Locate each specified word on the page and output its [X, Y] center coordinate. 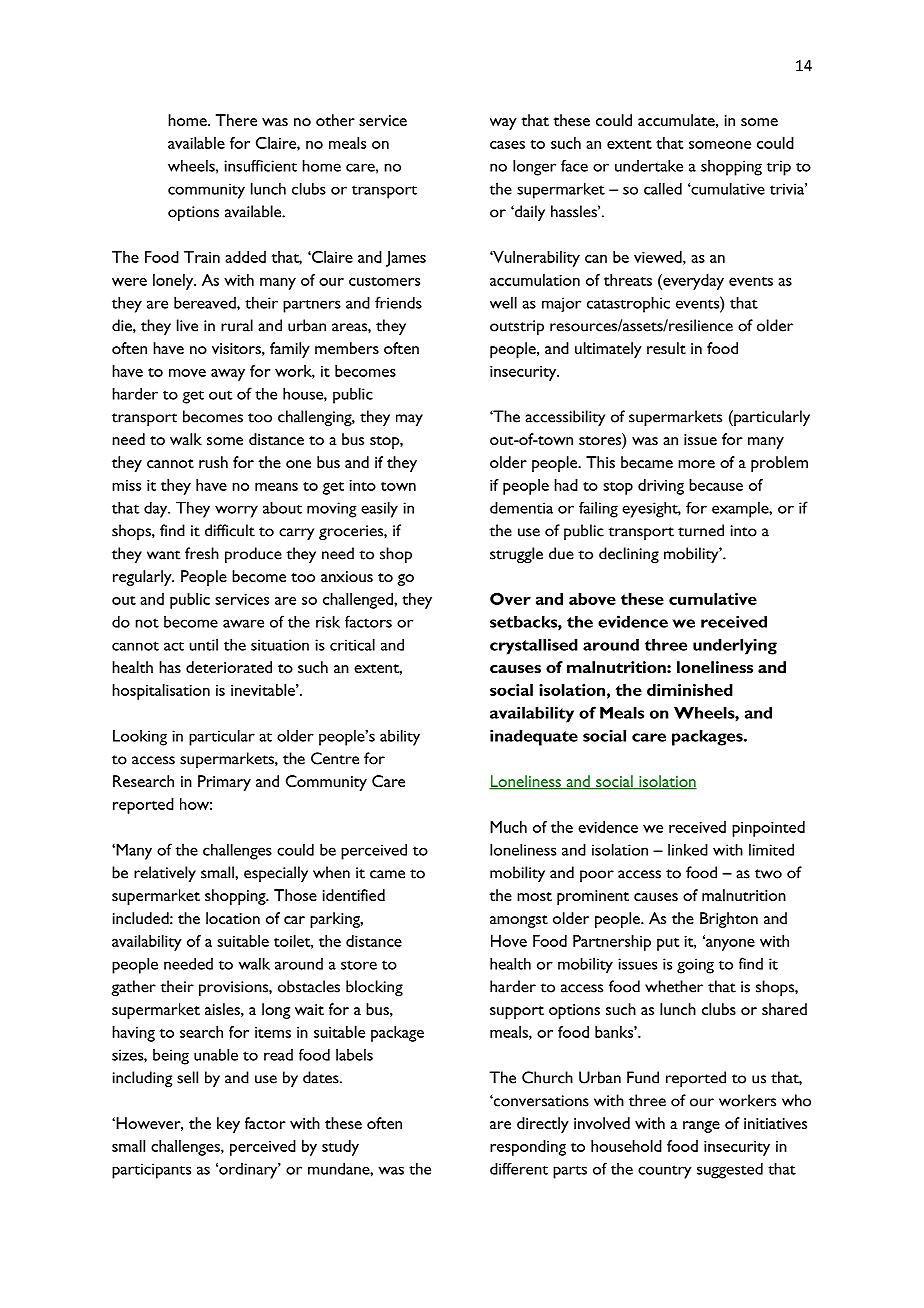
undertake [649, 165]
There [236, 120]
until [203, 645]
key [228, 1125]
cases [507, 145]
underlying [735, 646]
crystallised [534, 646]
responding [528, 1148]
